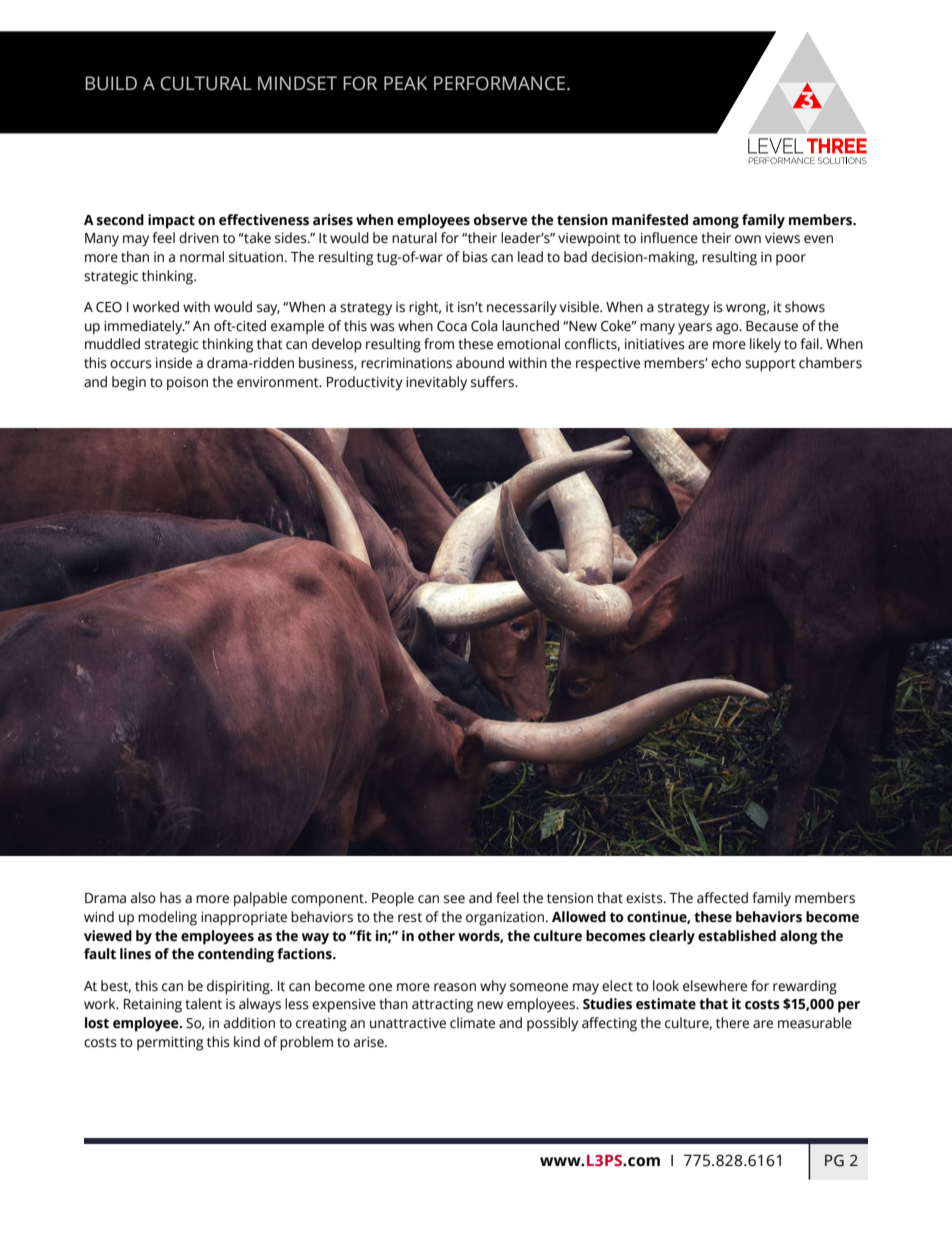 The width and height of the page is (952, 1233). I want to click on support, so click(770, 365).
